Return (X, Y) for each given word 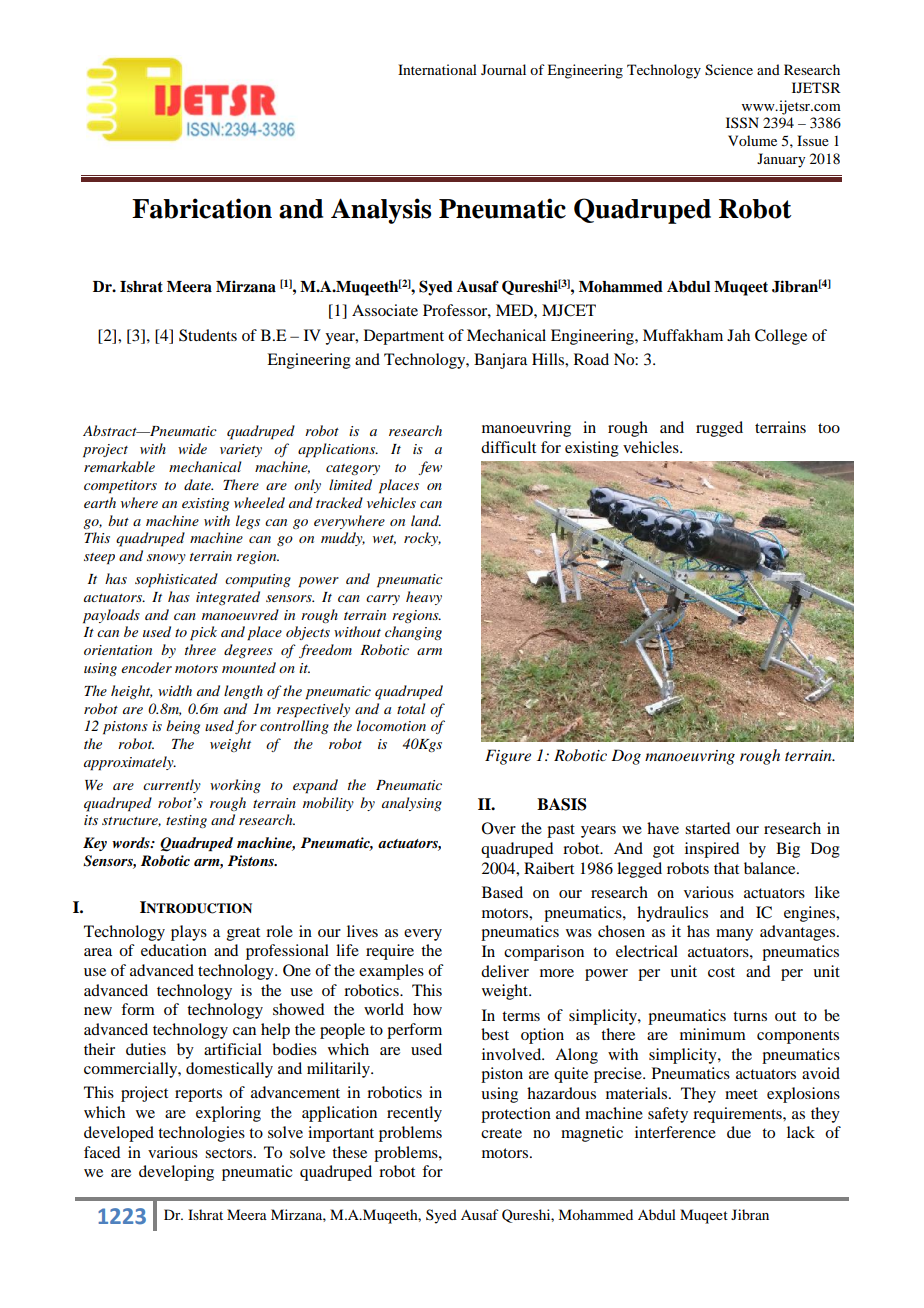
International (437, 69)
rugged (719, 429)
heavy (424, 598)
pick (203, 633)
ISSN (742, 123)
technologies (201, 1134)
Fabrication (202, 208)
